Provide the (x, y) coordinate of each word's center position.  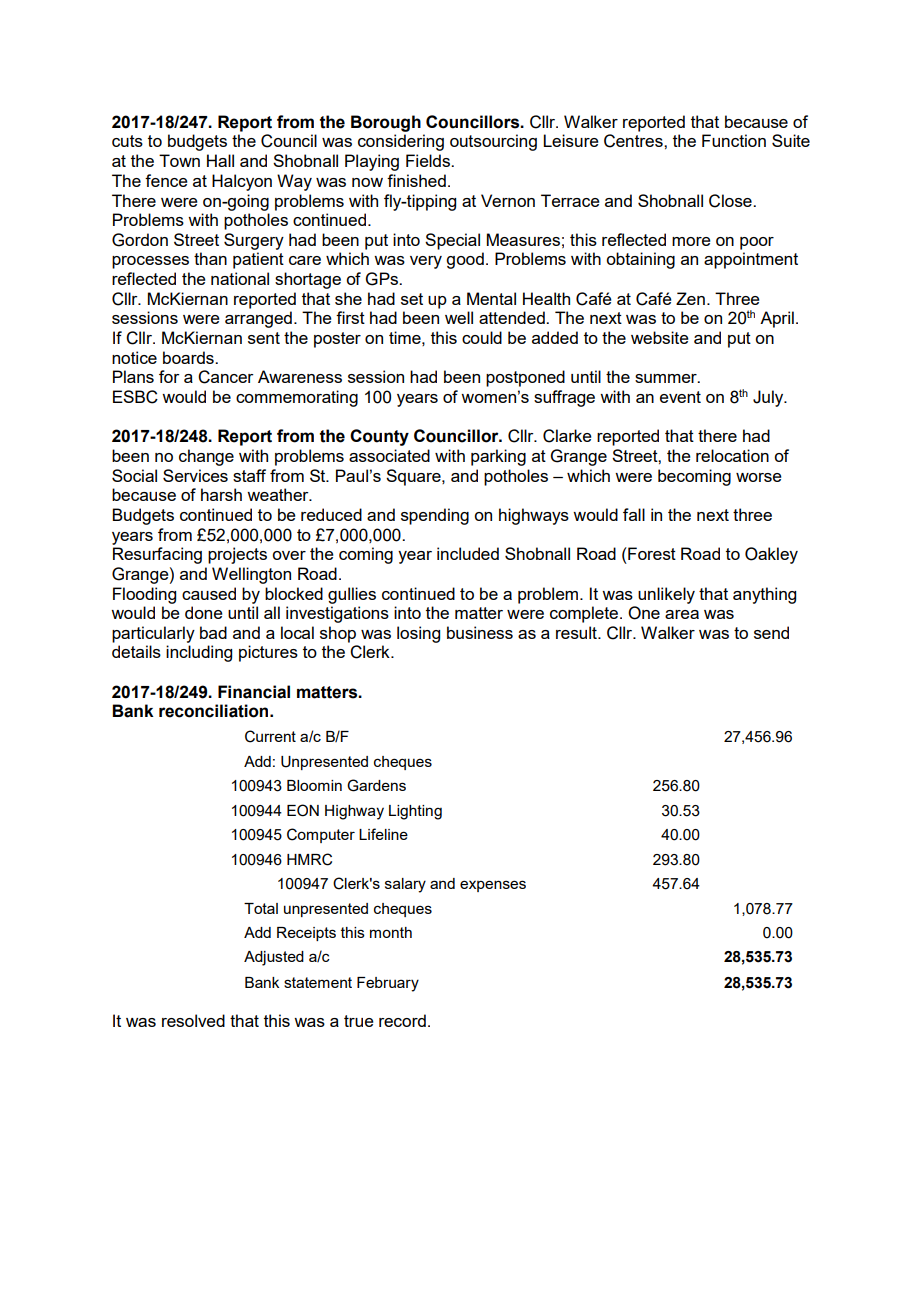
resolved (193, 1020)
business (480, 632)
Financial (254, 692)
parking (498, 457)
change (206, 457)
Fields (429, 160)
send (771, 632)
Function (734, 140)
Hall (220, 160)
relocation (732, 455)
